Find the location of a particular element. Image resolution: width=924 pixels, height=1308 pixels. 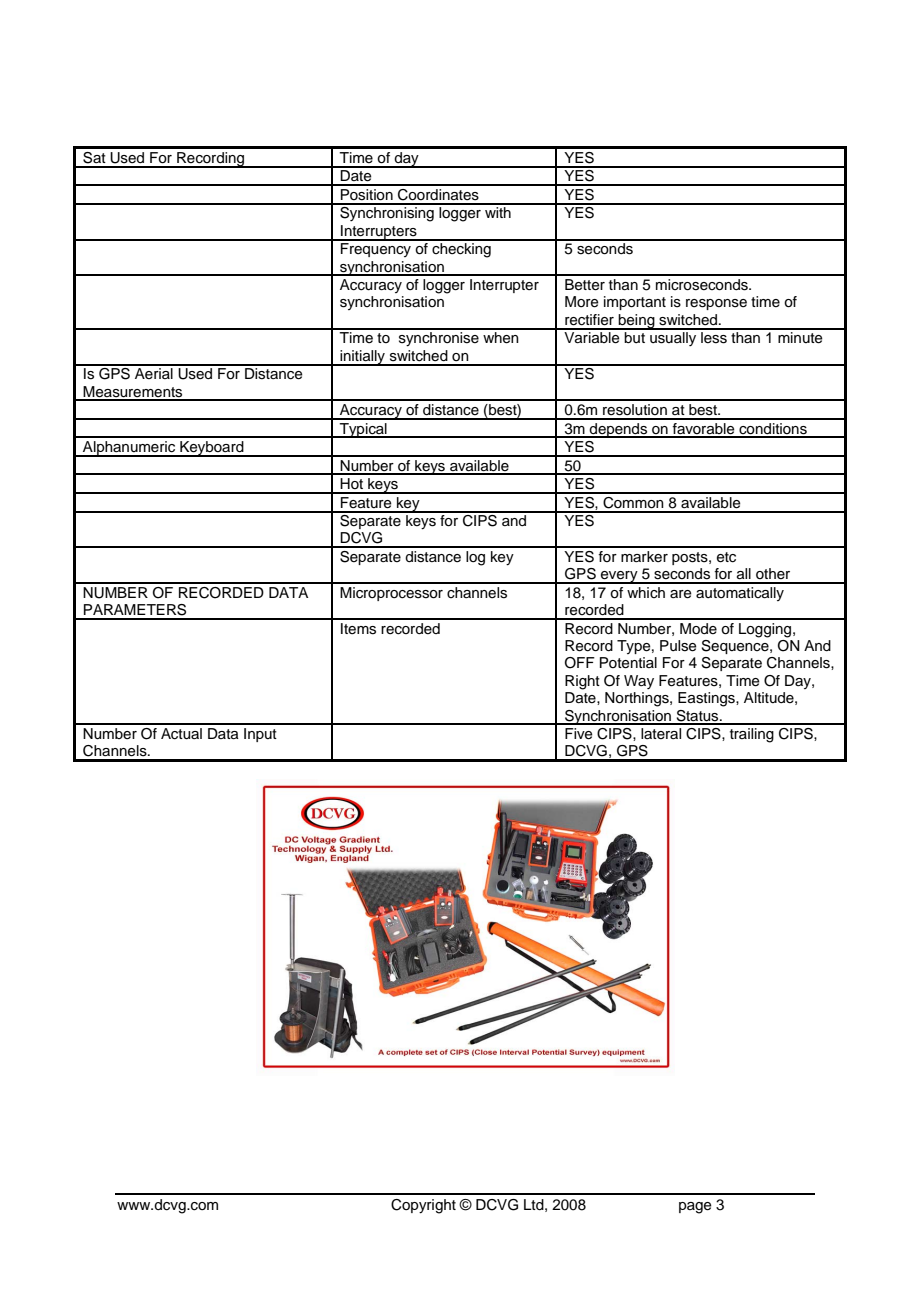

Input is located at coordinates (260, 735).
